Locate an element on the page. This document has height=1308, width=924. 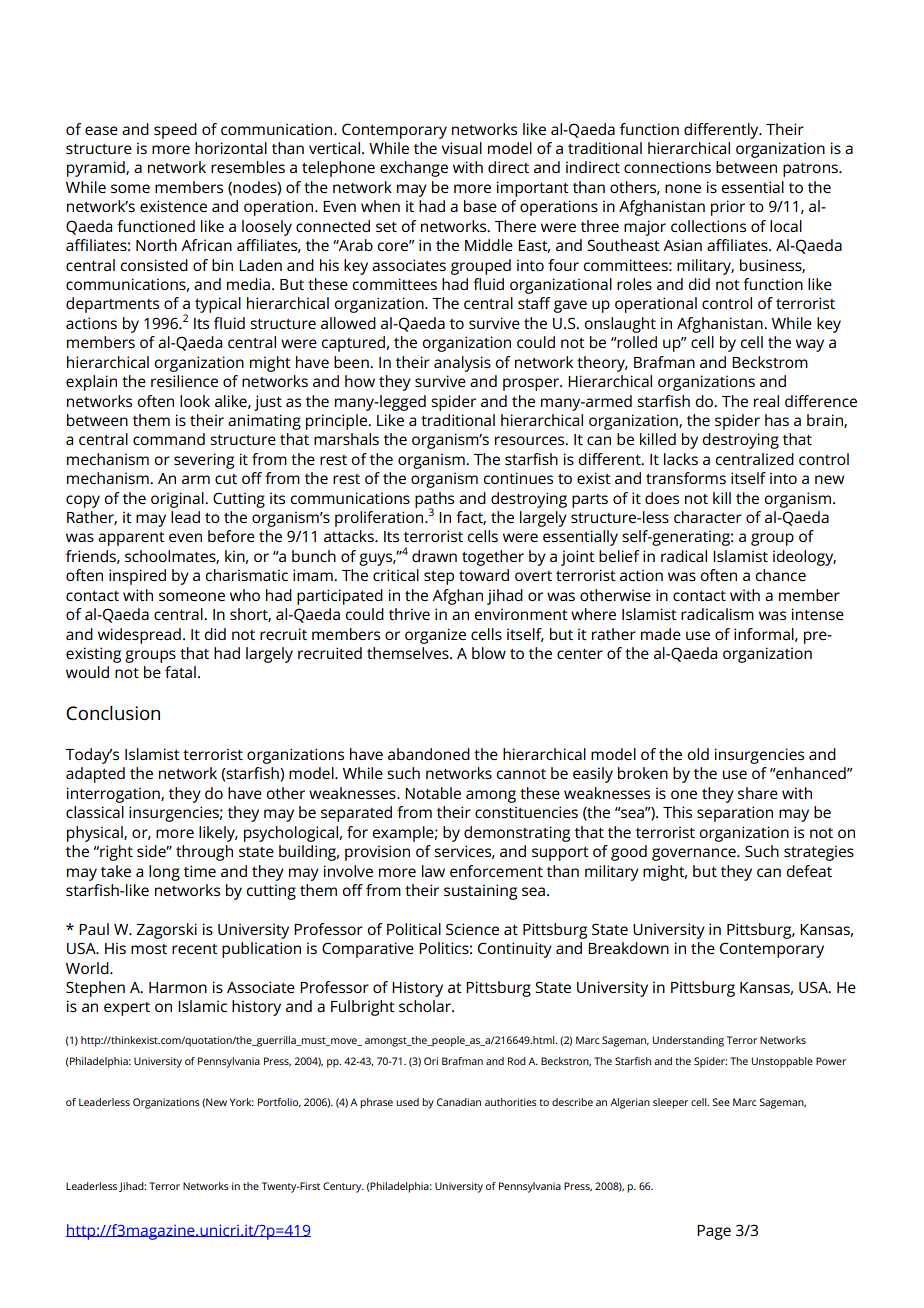
long is located at coordinates (164, 873).
